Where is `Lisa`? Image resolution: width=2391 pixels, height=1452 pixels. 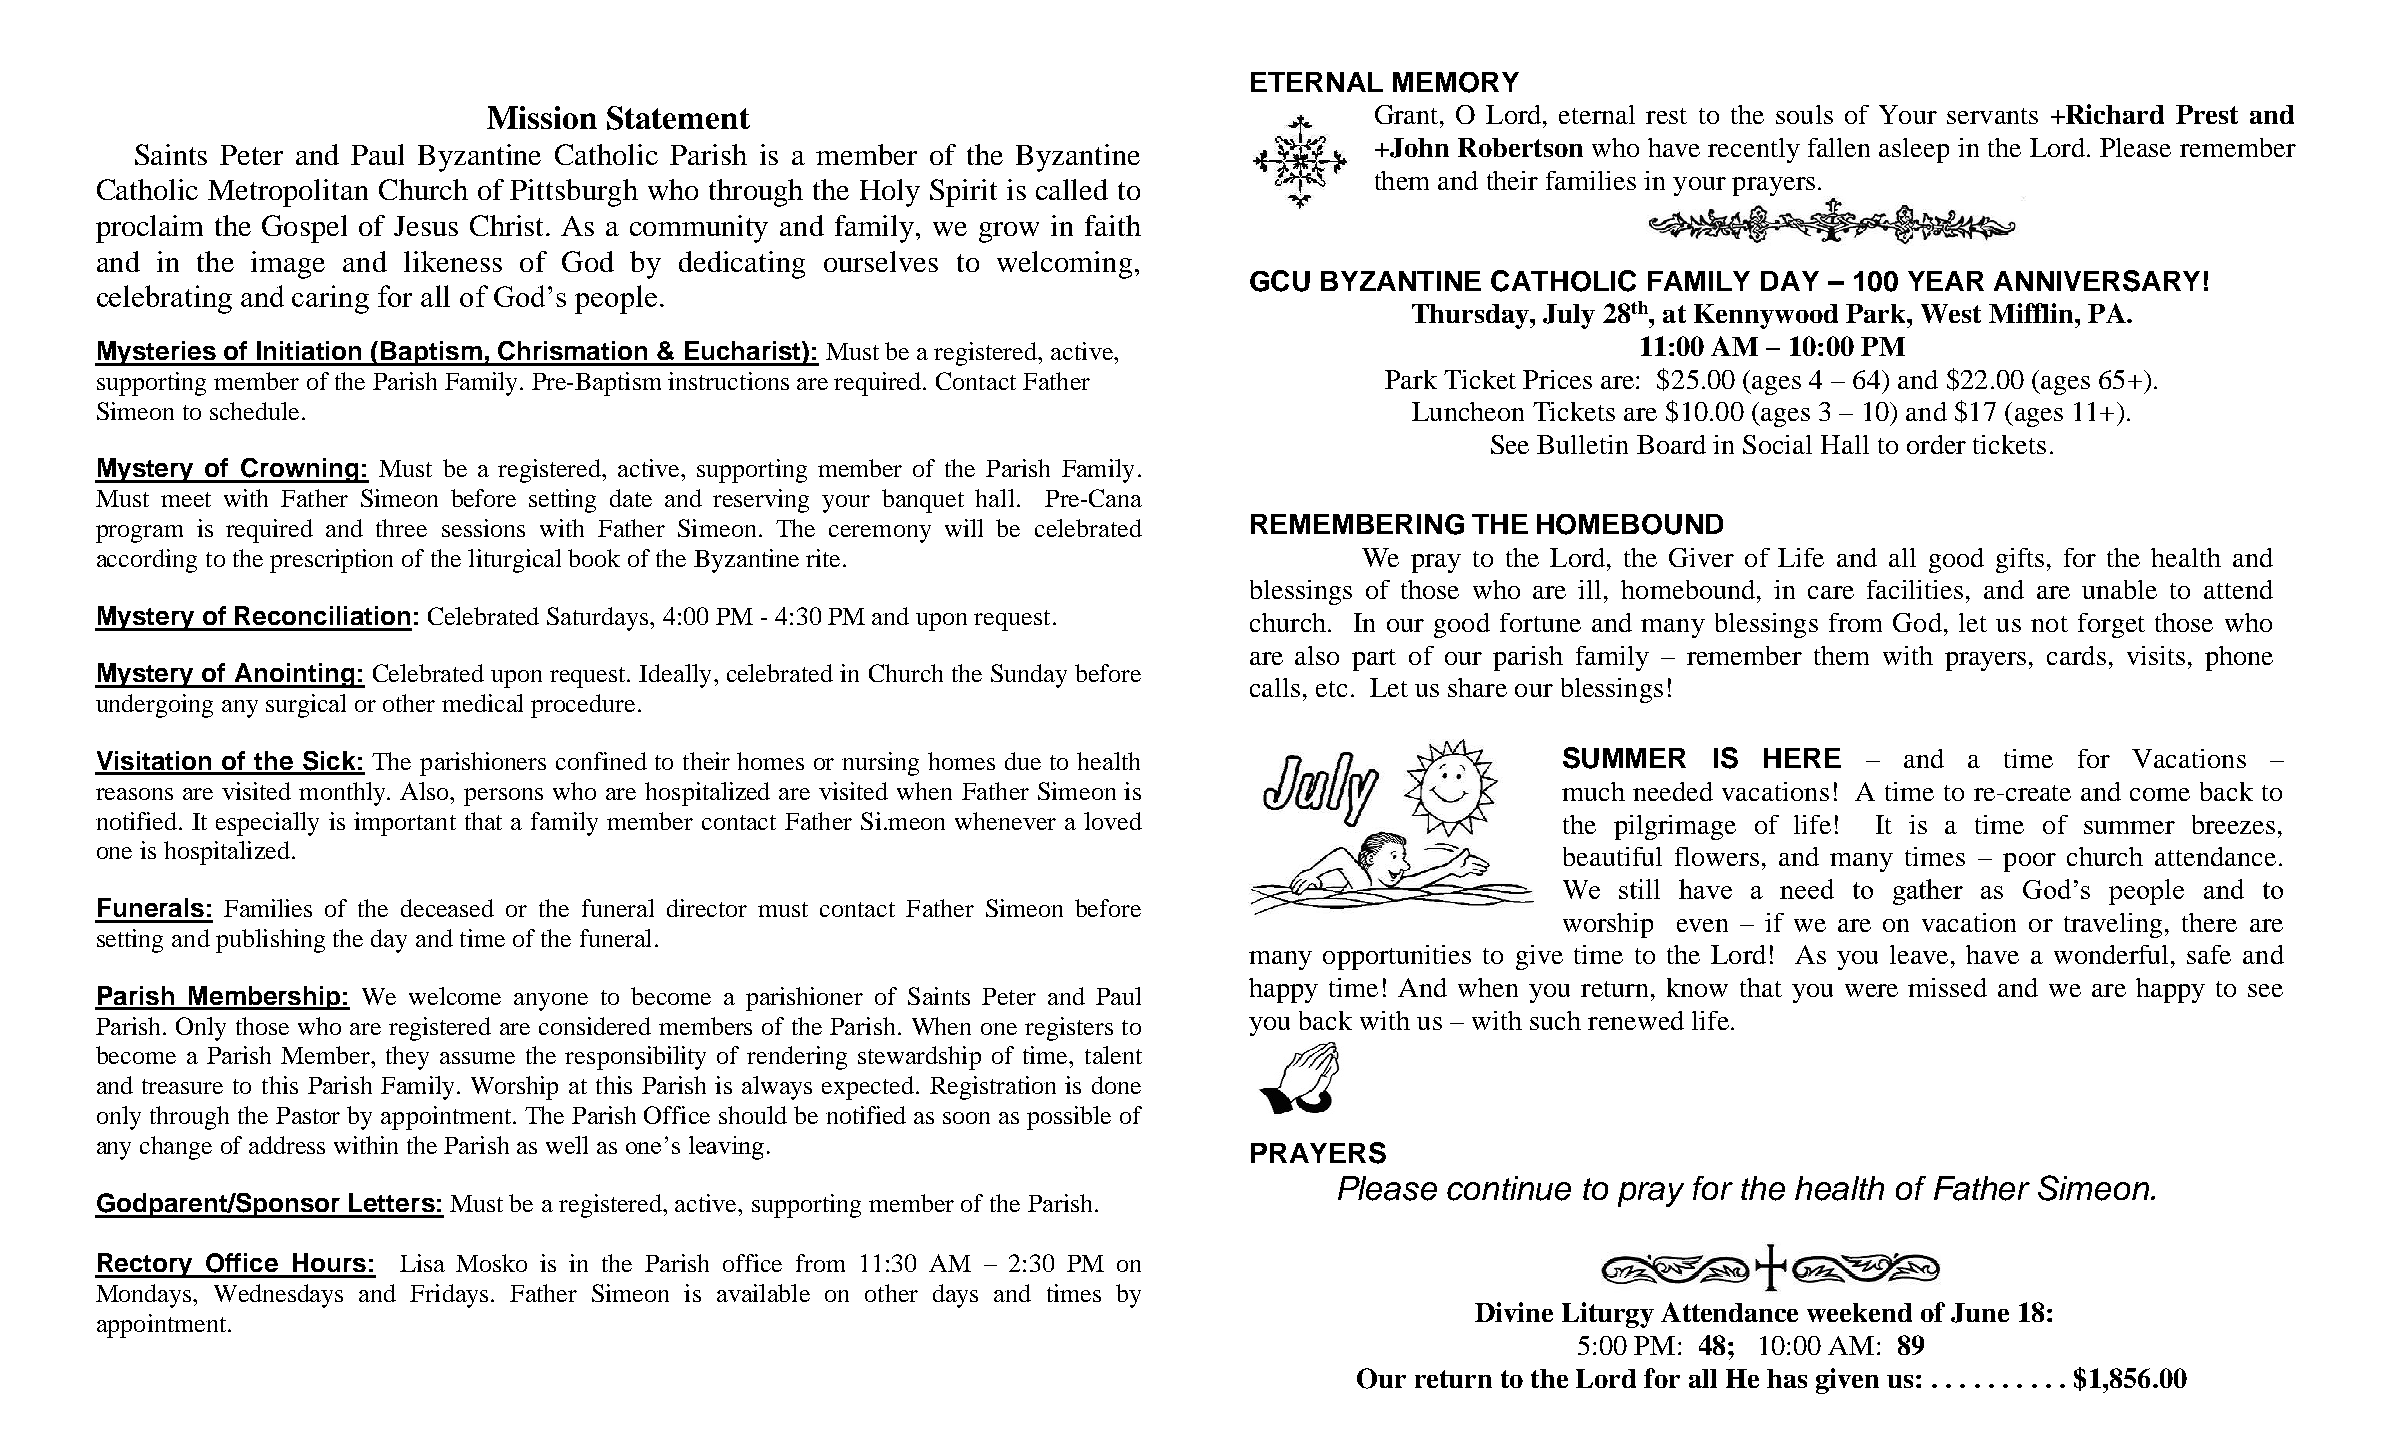
Lisa is located at coordinates (422, 1263).
